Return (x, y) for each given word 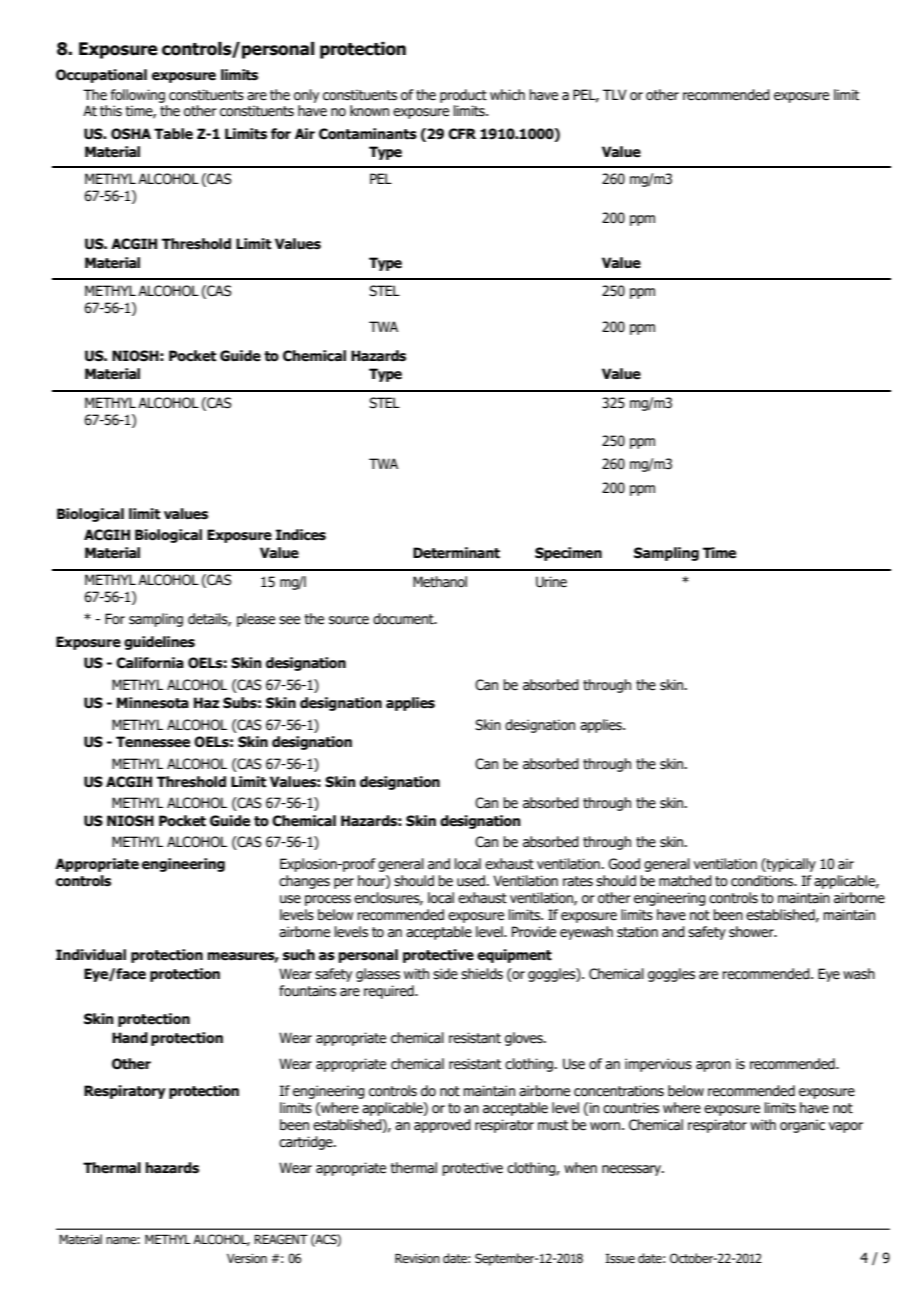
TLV (615, 94)
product (463, 96)
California (150, 663)
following (138, 96)
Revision (417, 1258)
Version (247, 1258)
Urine (551, 582)
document (404, 619)
